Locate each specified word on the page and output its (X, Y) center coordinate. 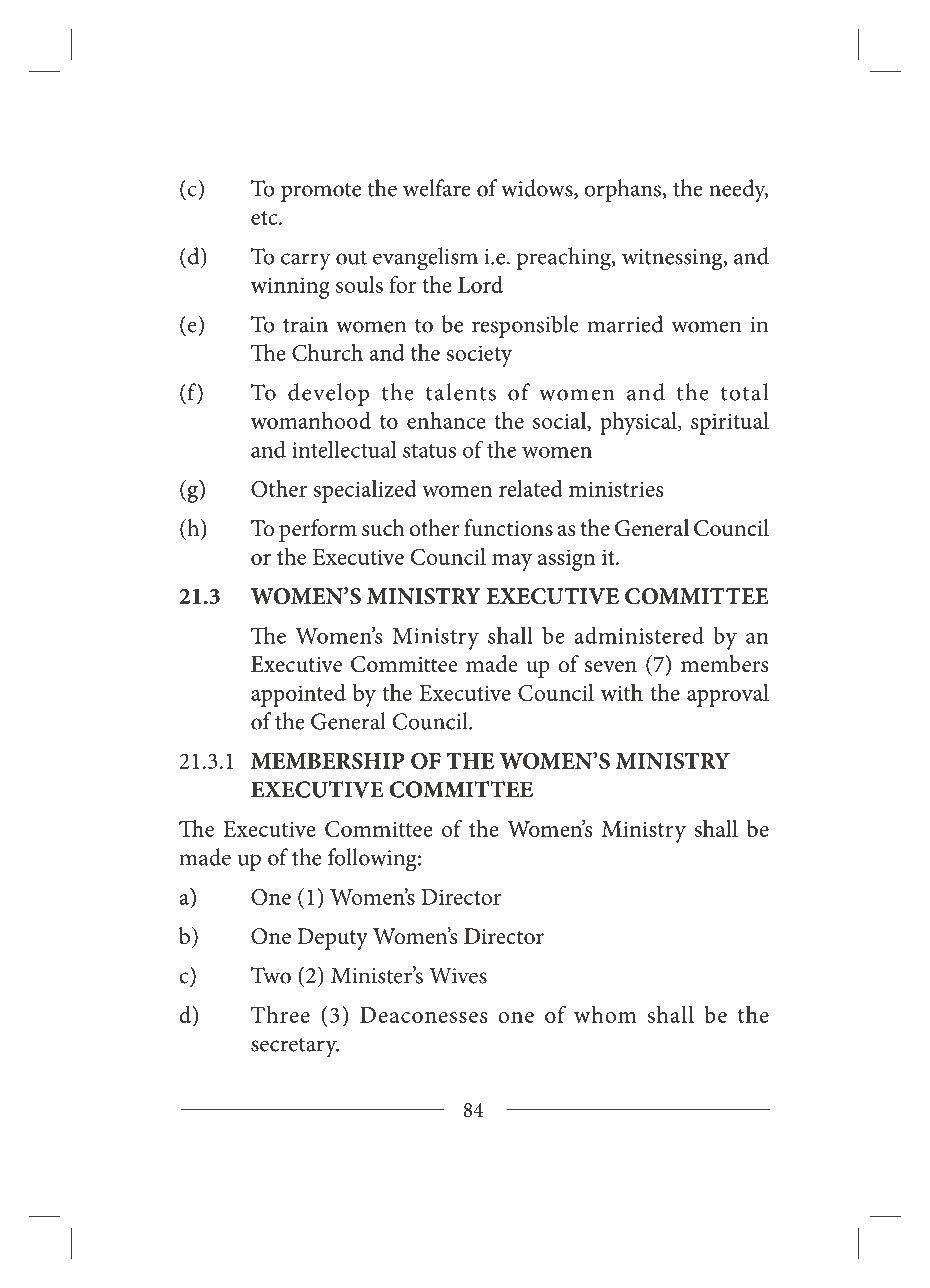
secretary (295, 1048)
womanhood (311, 420)
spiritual (730, 423)
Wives (458, 975)
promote (321, 192)
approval (728, 695)
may (512, 562)
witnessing (673, 260)
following (373, 860)
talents (461, 392)
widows (538, 189)
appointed (298, 695)
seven (611, 667)
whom (605, 1014)
